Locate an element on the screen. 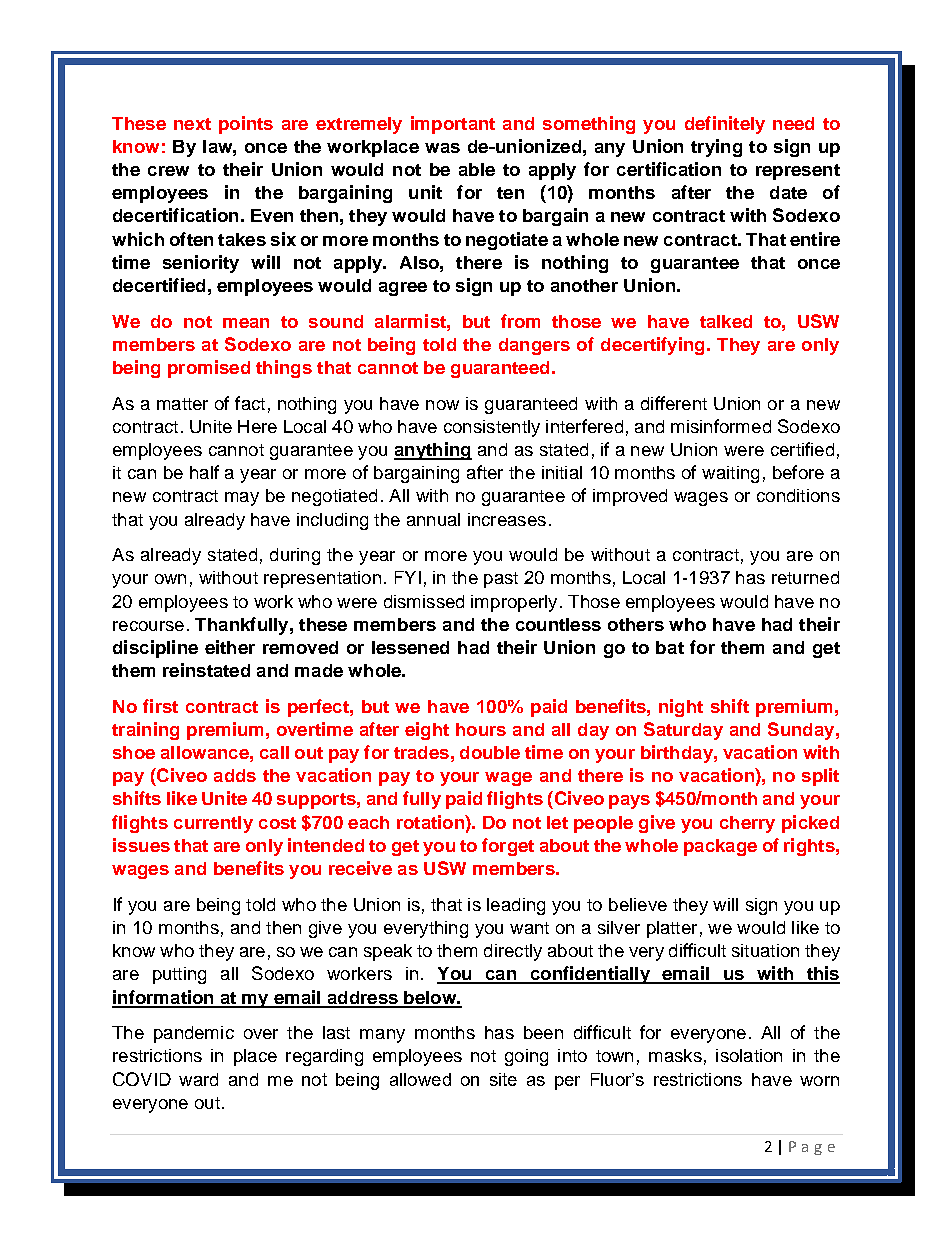  forget is located at coordinates (508, 847).
